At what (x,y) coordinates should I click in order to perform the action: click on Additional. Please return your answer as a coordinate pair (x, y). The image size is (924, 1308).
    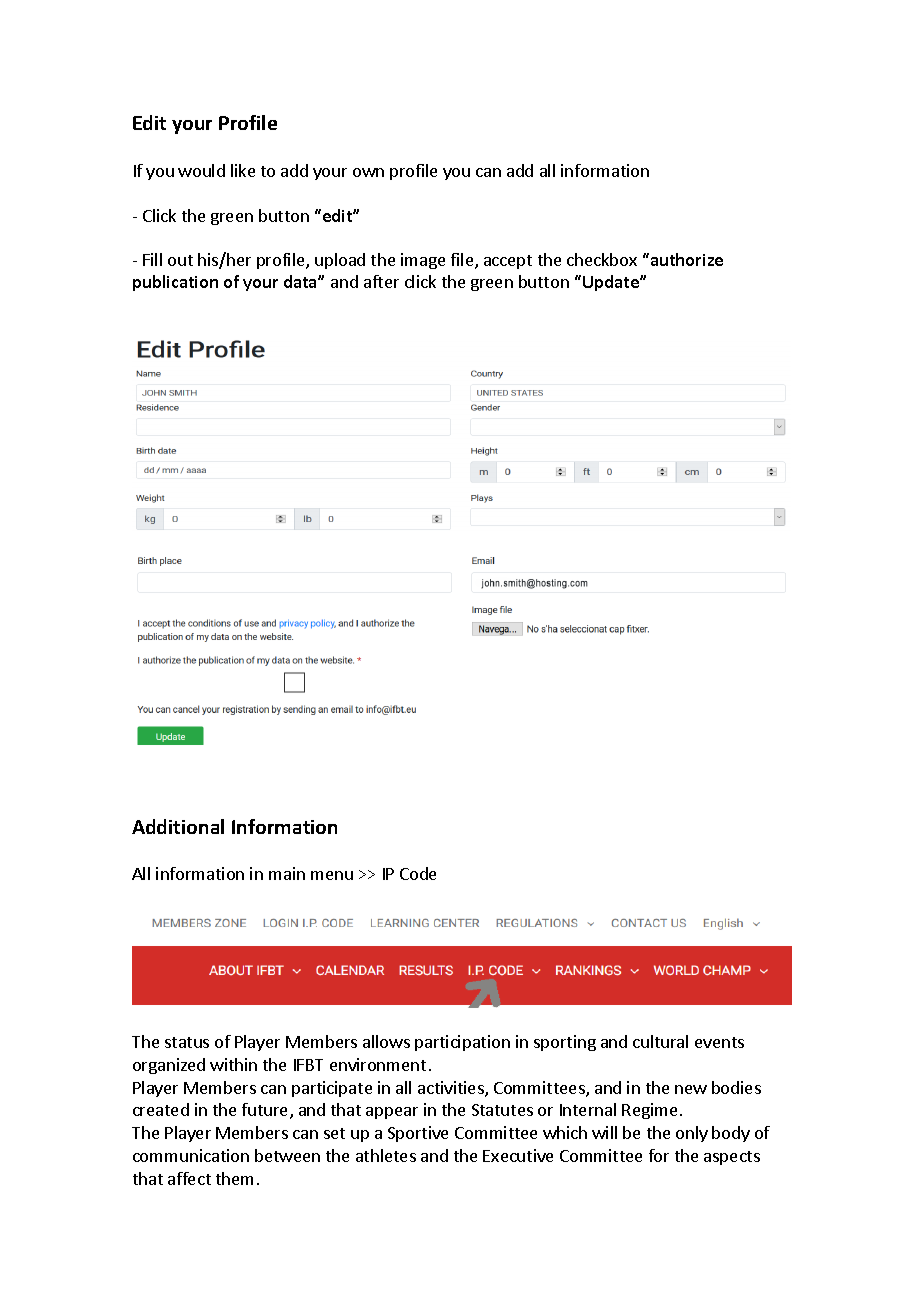
    Looking at the image, I should click on (178, 826).
